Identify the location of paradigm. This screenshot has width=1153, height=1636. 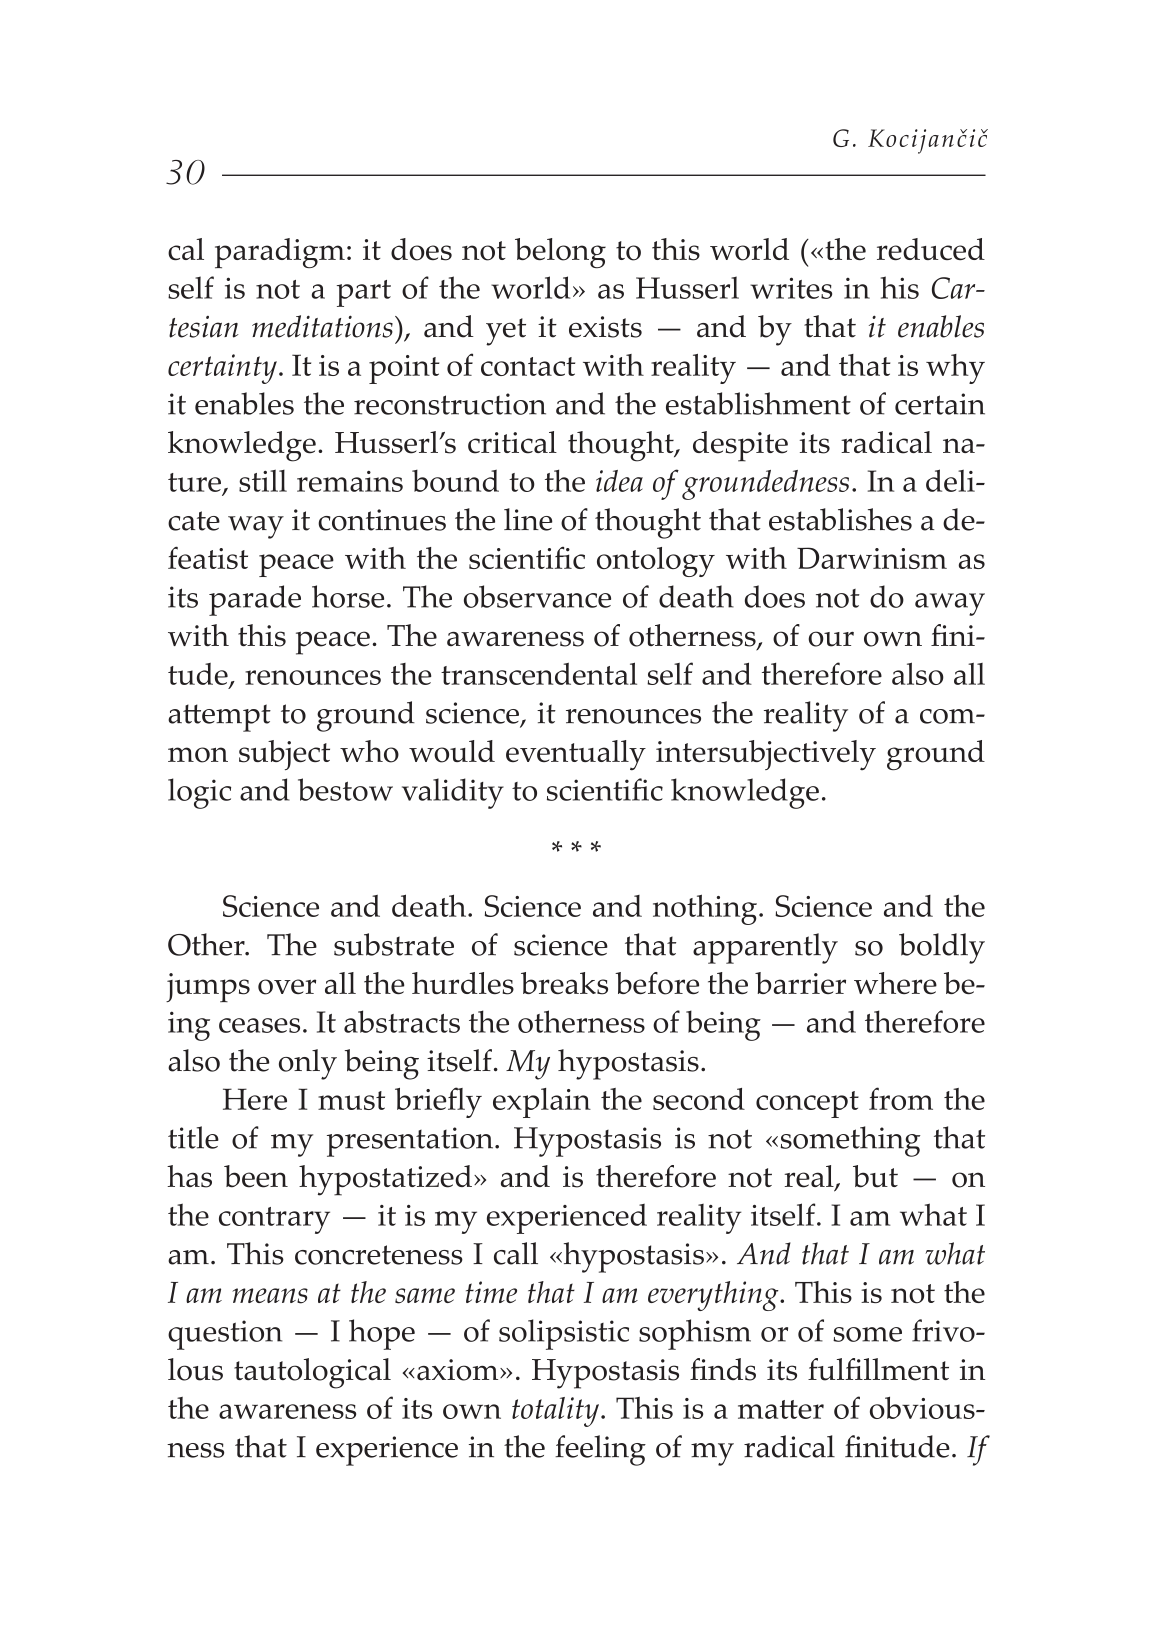
(280, 253).
